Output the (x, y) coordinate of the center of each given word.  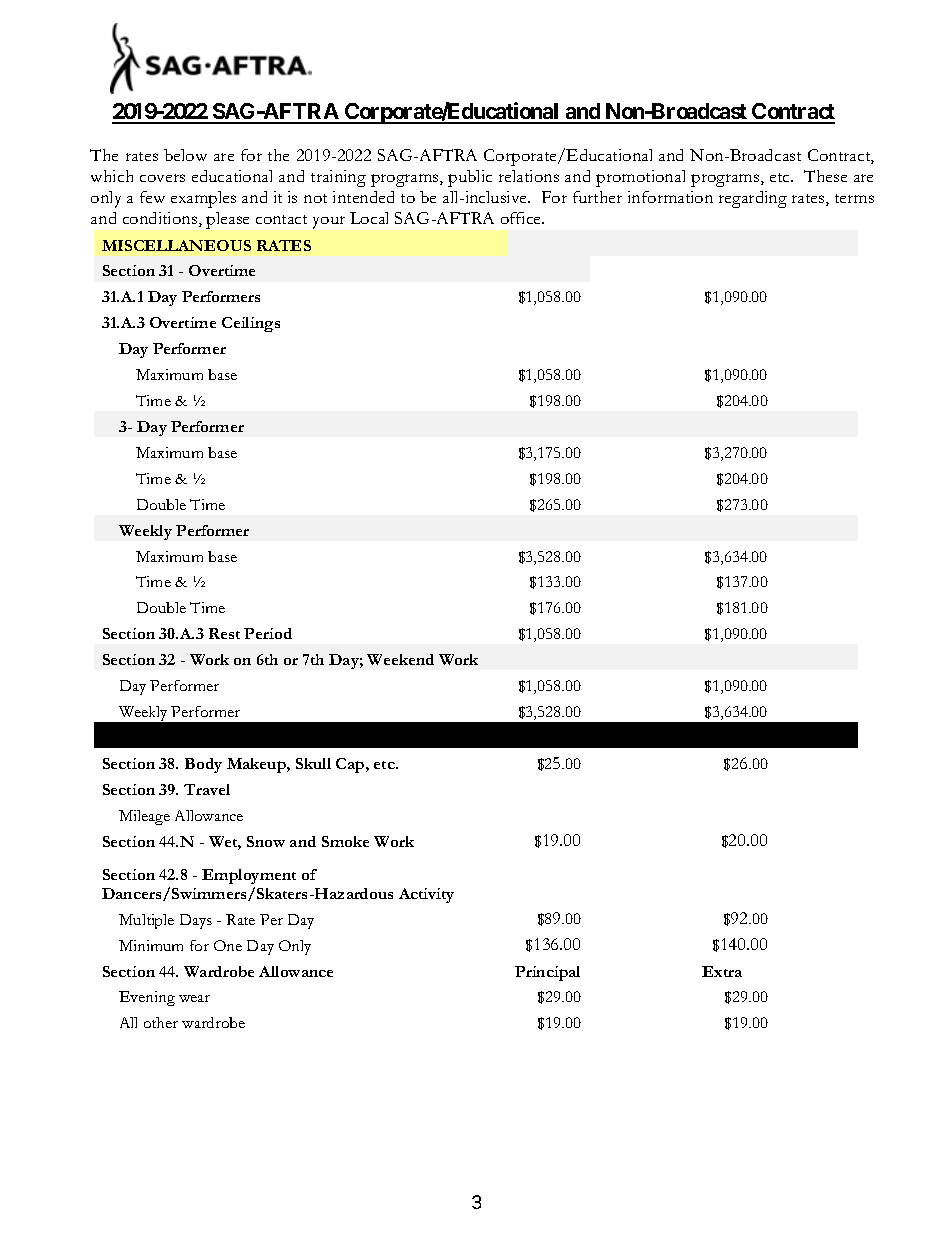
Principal (547, 973)
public (470, 178)
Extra (722, 971)
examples (203, 199)
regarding (753, 199)
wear (194, 998)
